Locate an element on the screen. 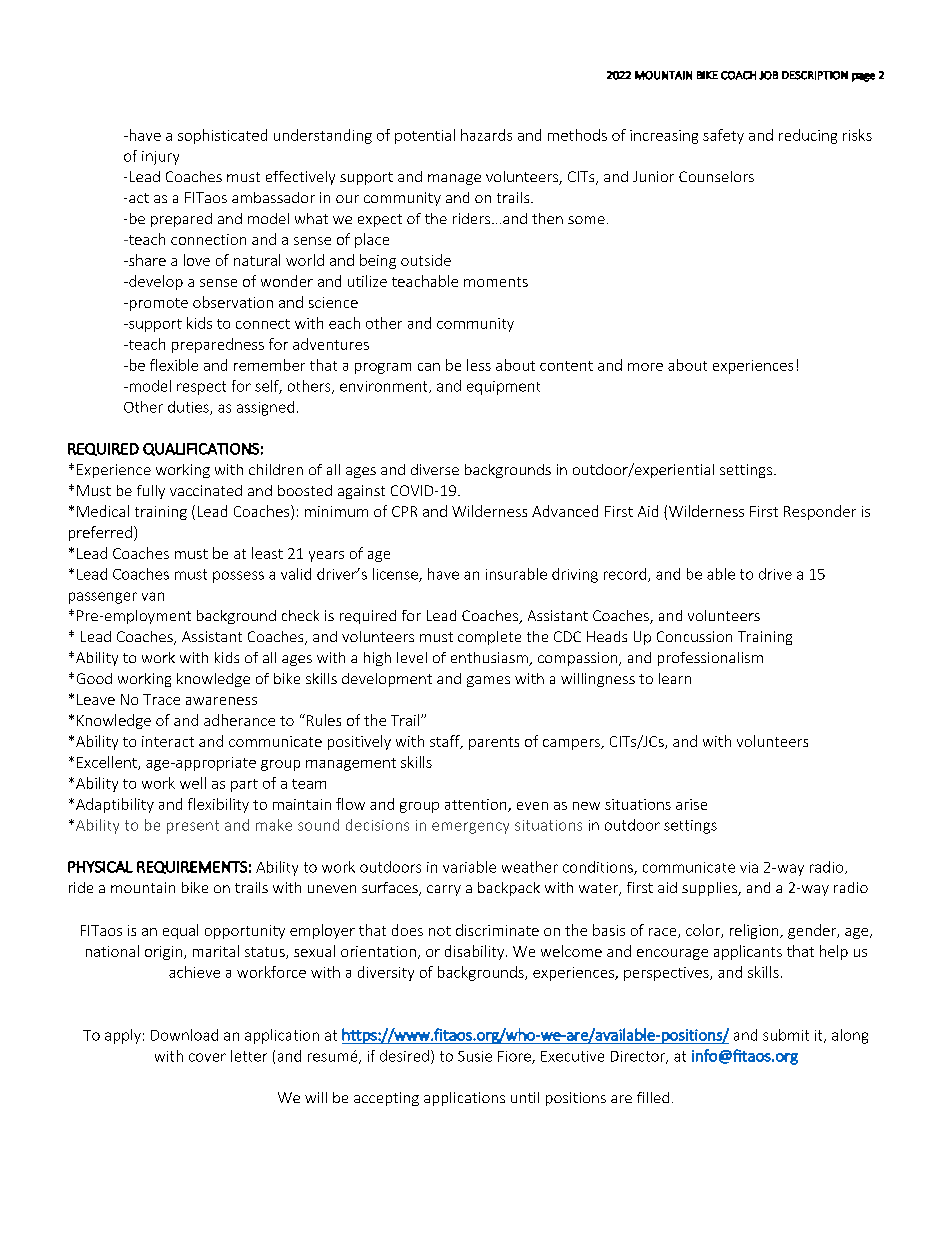 This screenshot has height=1233, width=952. cover is located at coordinates (207, 1057).
